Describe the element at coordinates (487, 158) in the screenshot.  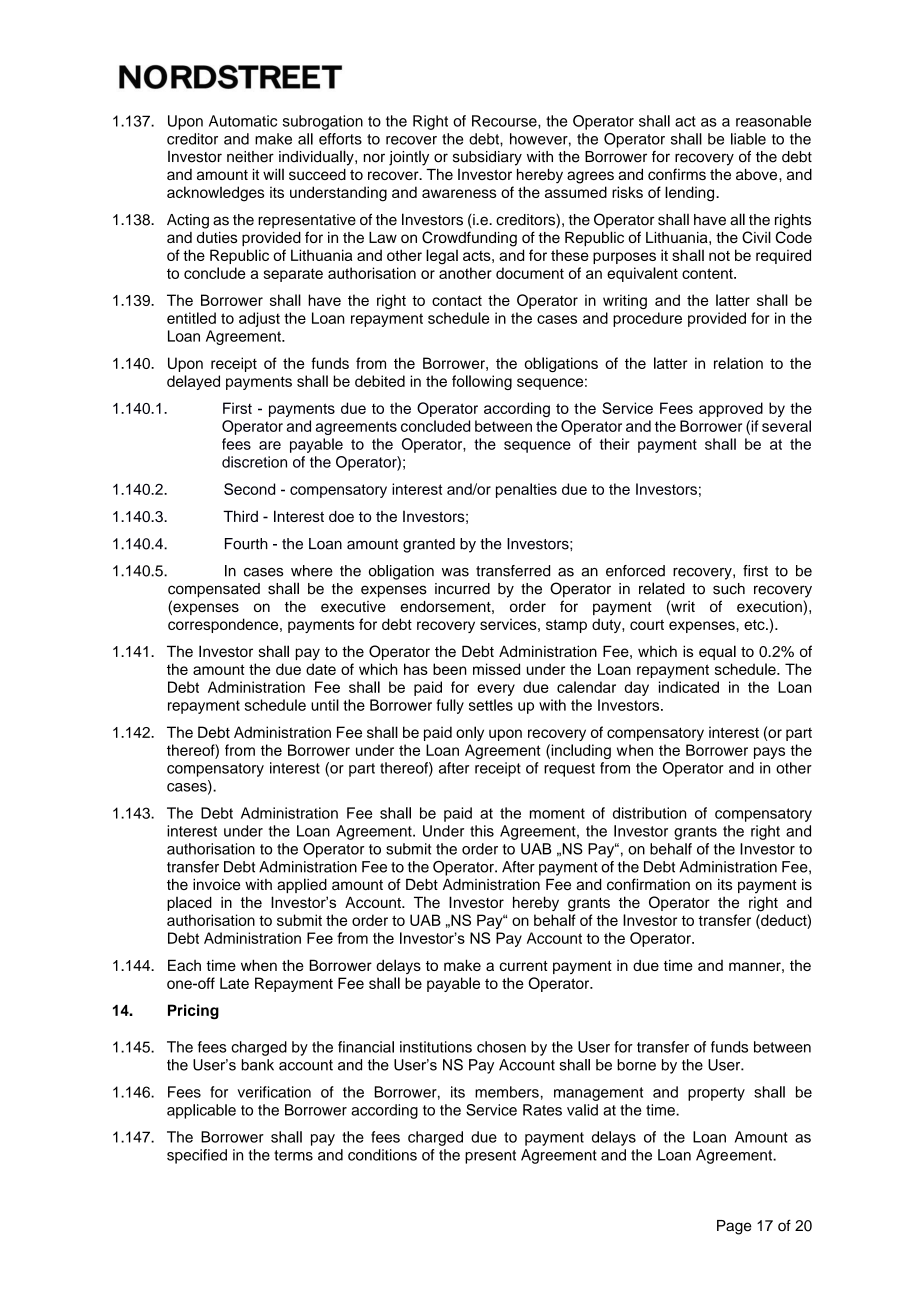
I see `subsidiary` at that location.
